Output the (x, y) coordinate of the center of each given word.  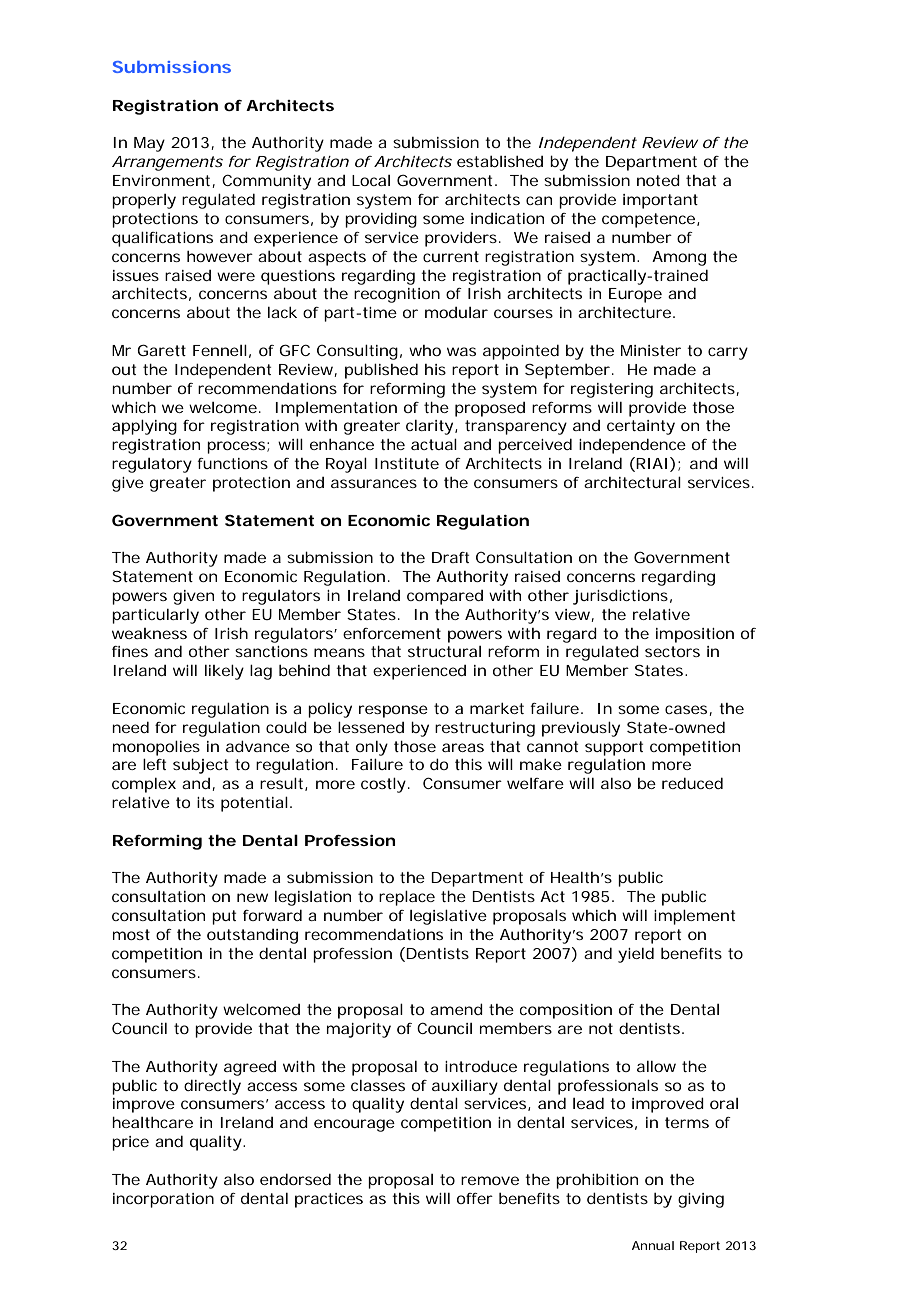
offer (475, 1198)
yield (636, 955)
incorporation (163, 1200)
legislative (448, 917)
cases (687, 710)
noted (658, 180)
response (393, 711)
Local (371, 180)
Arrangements (167, 163)
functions (232, 463)
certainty (641, 427)
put (224, 917)
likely (224, 672)
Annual (653, 1245)
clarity (429, 427)
